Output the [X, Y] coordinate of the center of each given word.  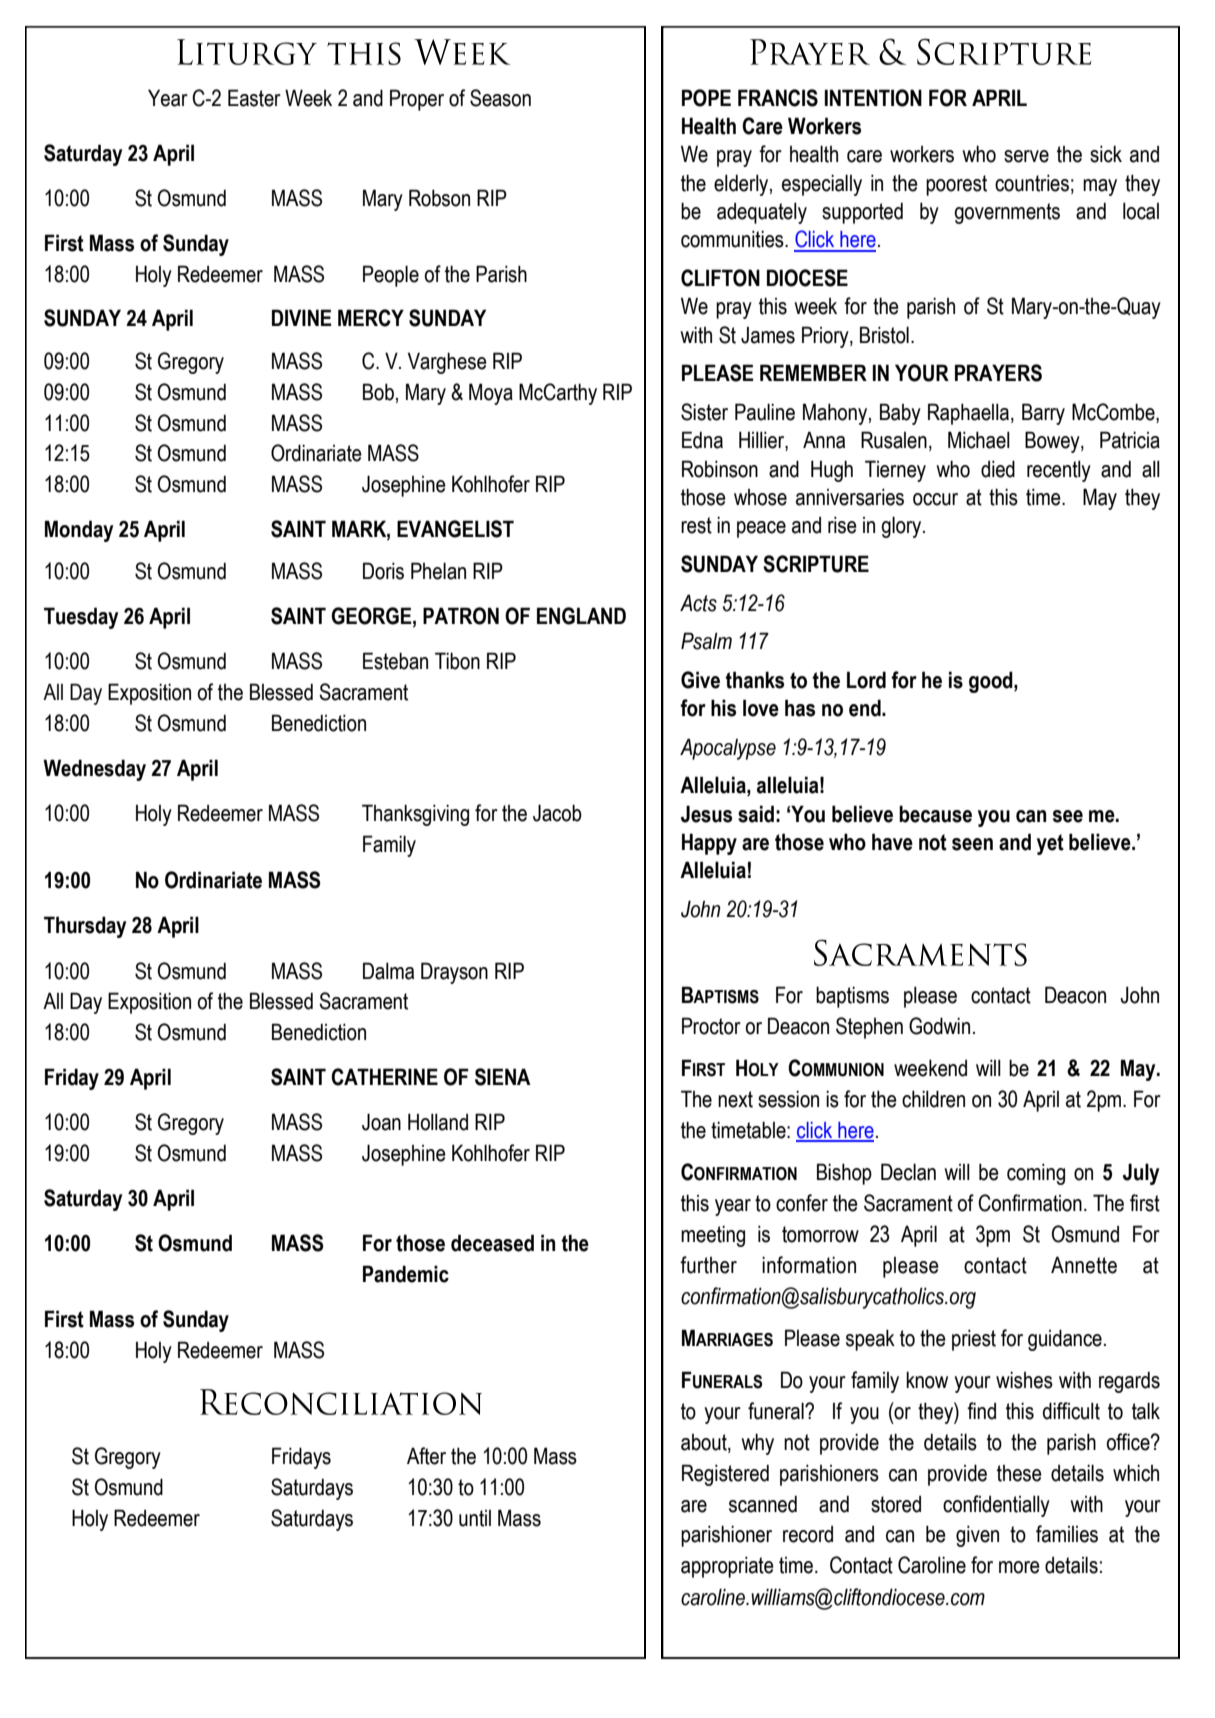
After [426, 1456]
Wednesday [94, 770]
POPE [706, 98]
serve [1026, 156]
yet [1050, 844]
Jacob [557, 813]
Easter [254, 98]
